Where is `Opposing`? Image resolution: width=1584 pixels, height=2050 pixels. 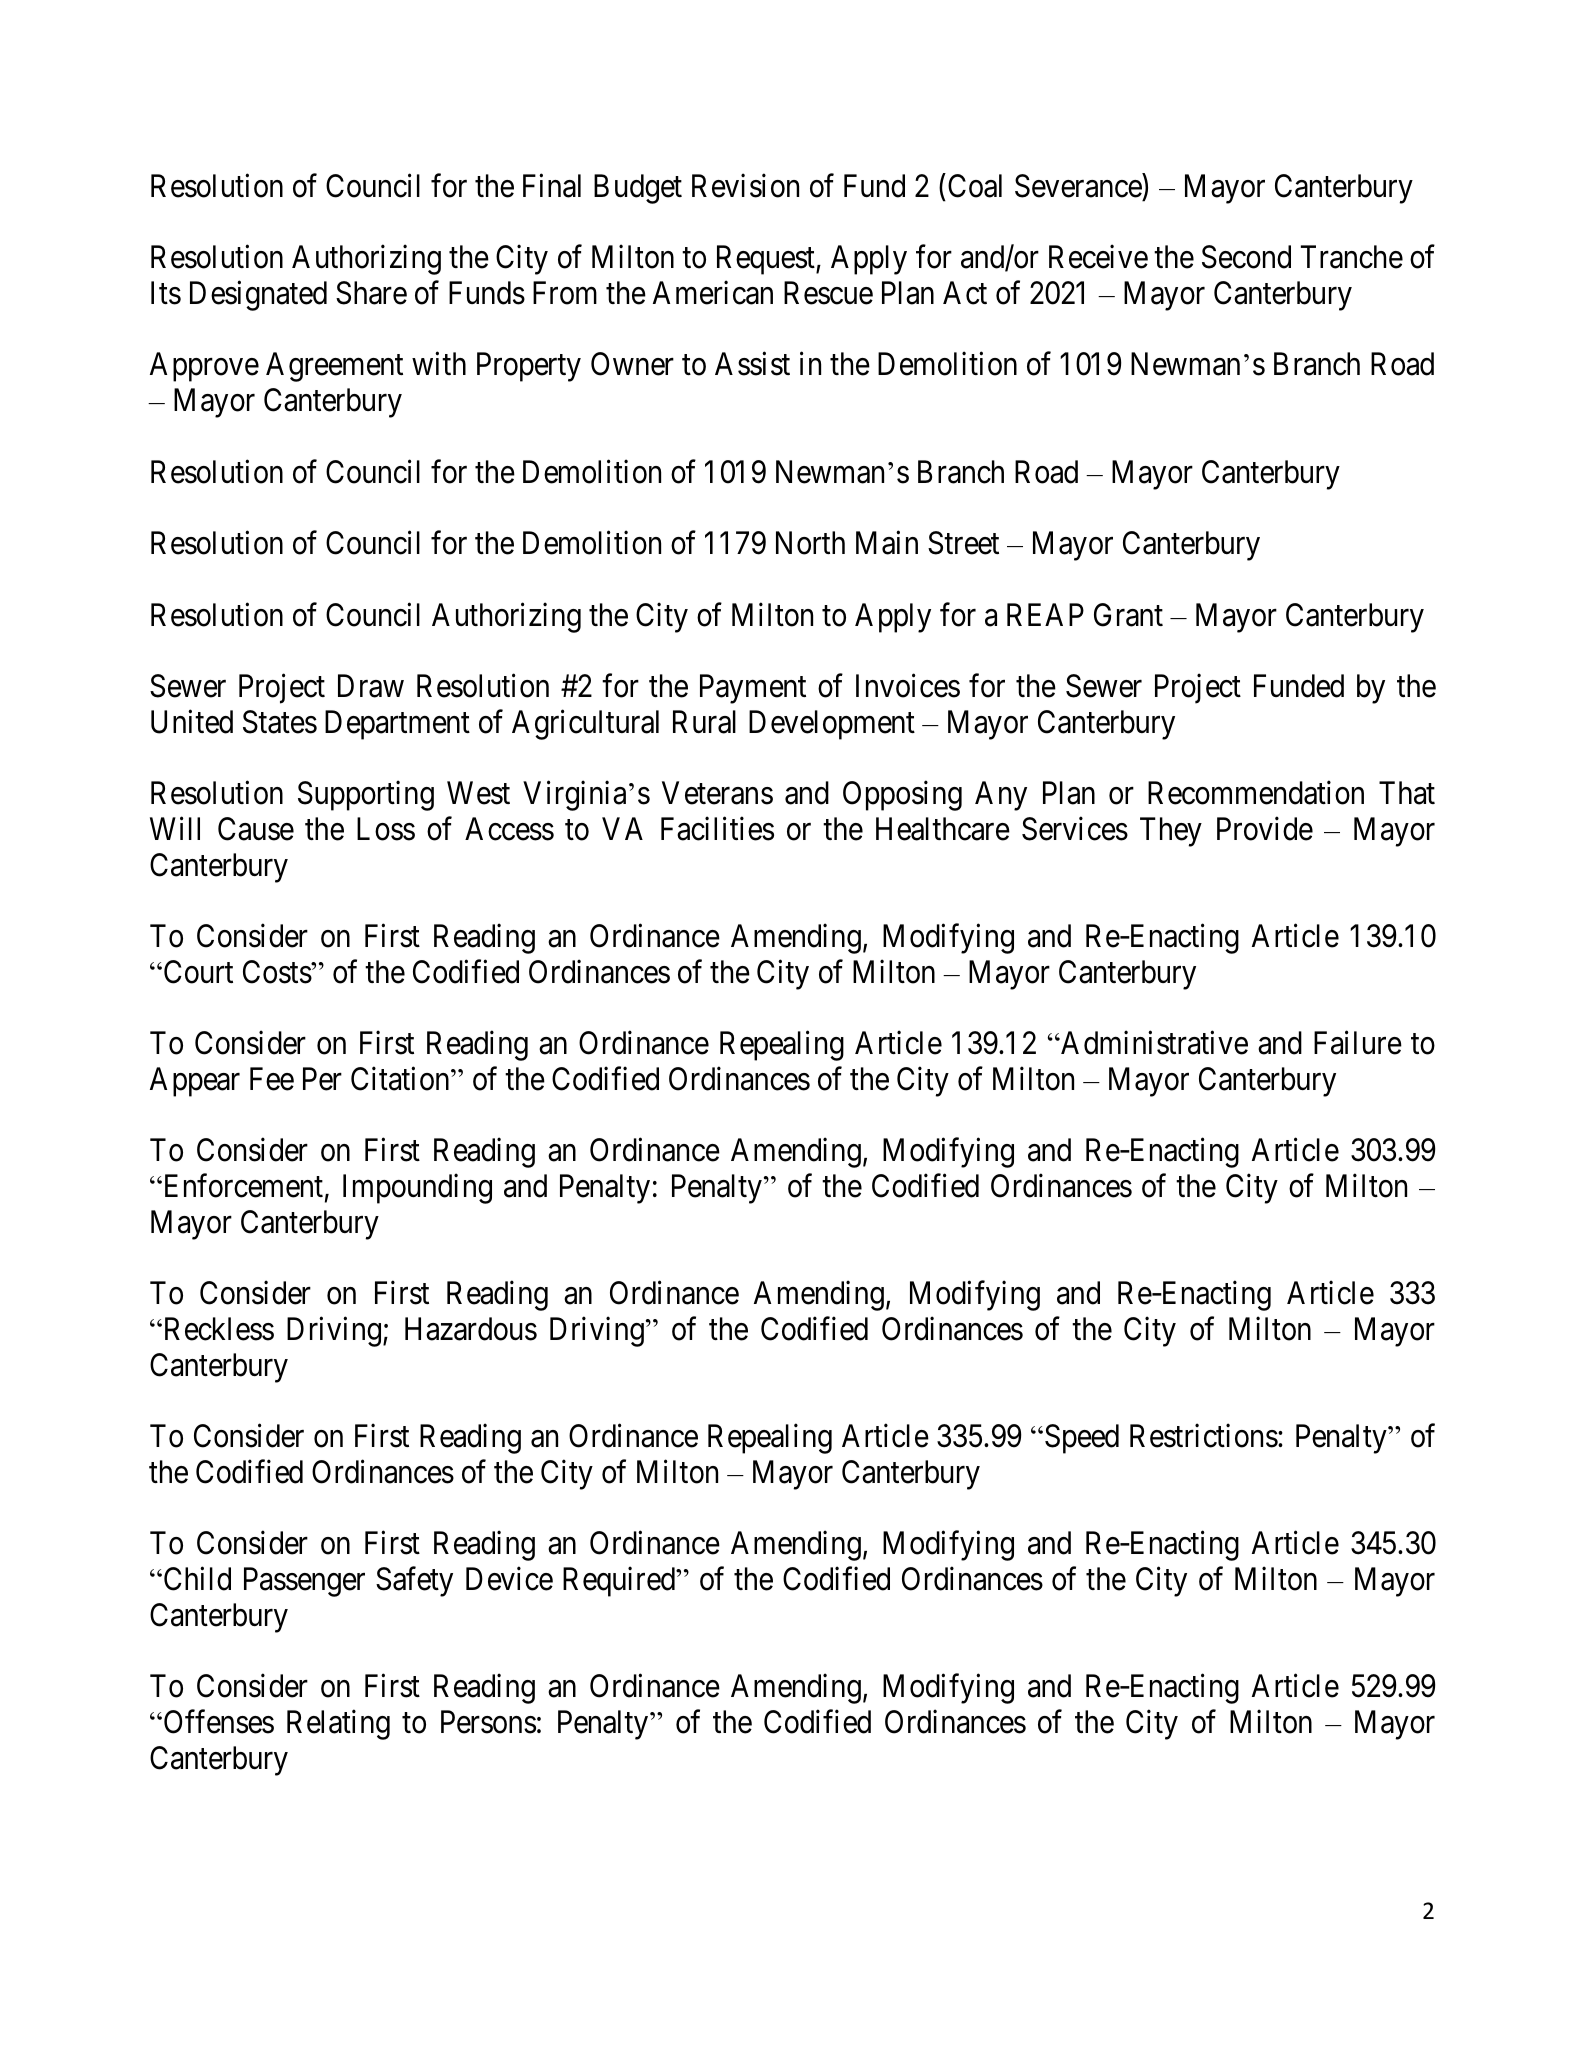 Opposing is located at coordinates (902, 796).
